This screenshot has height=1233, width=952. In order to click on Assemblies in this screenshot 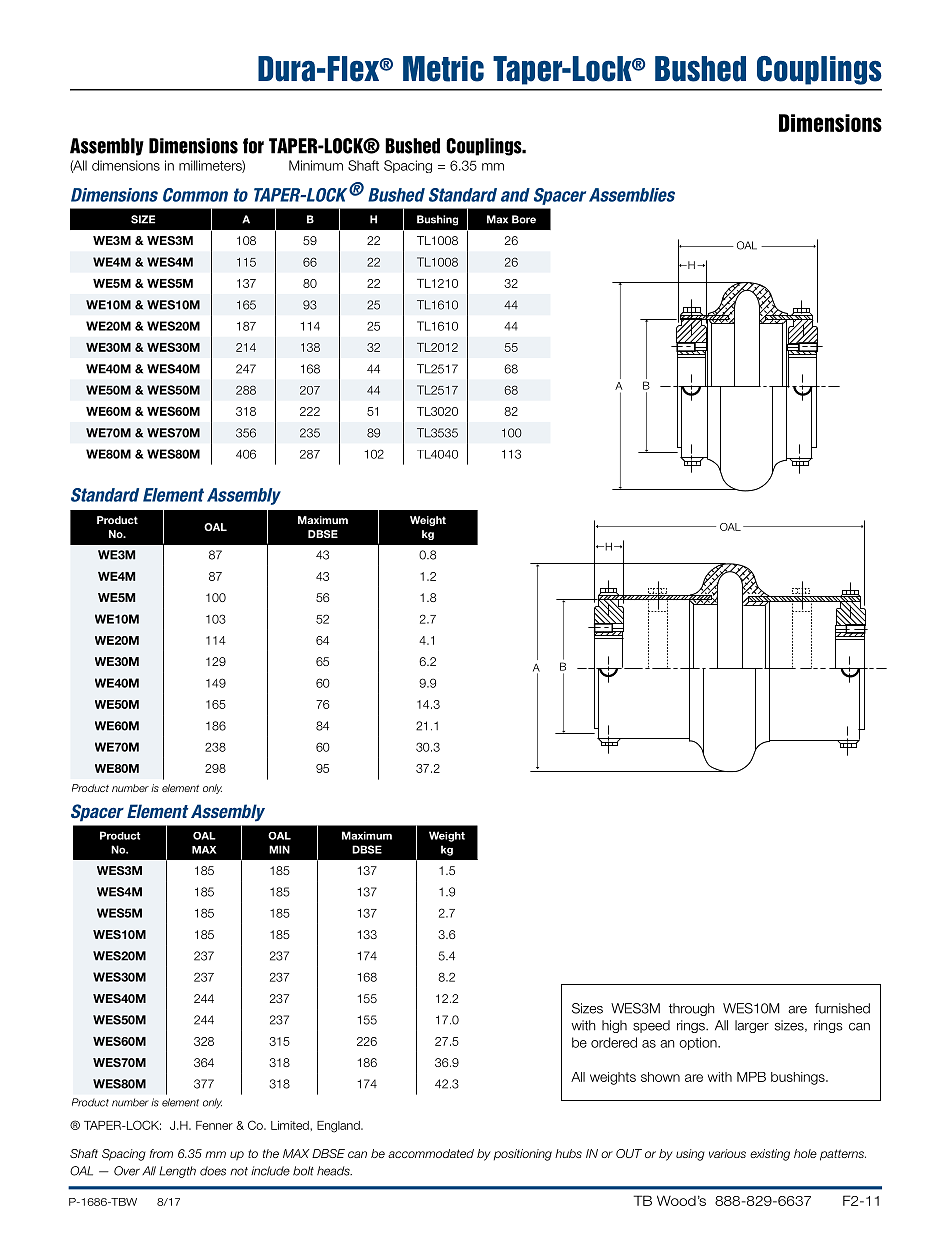, I will do `click(632, 195)`.
